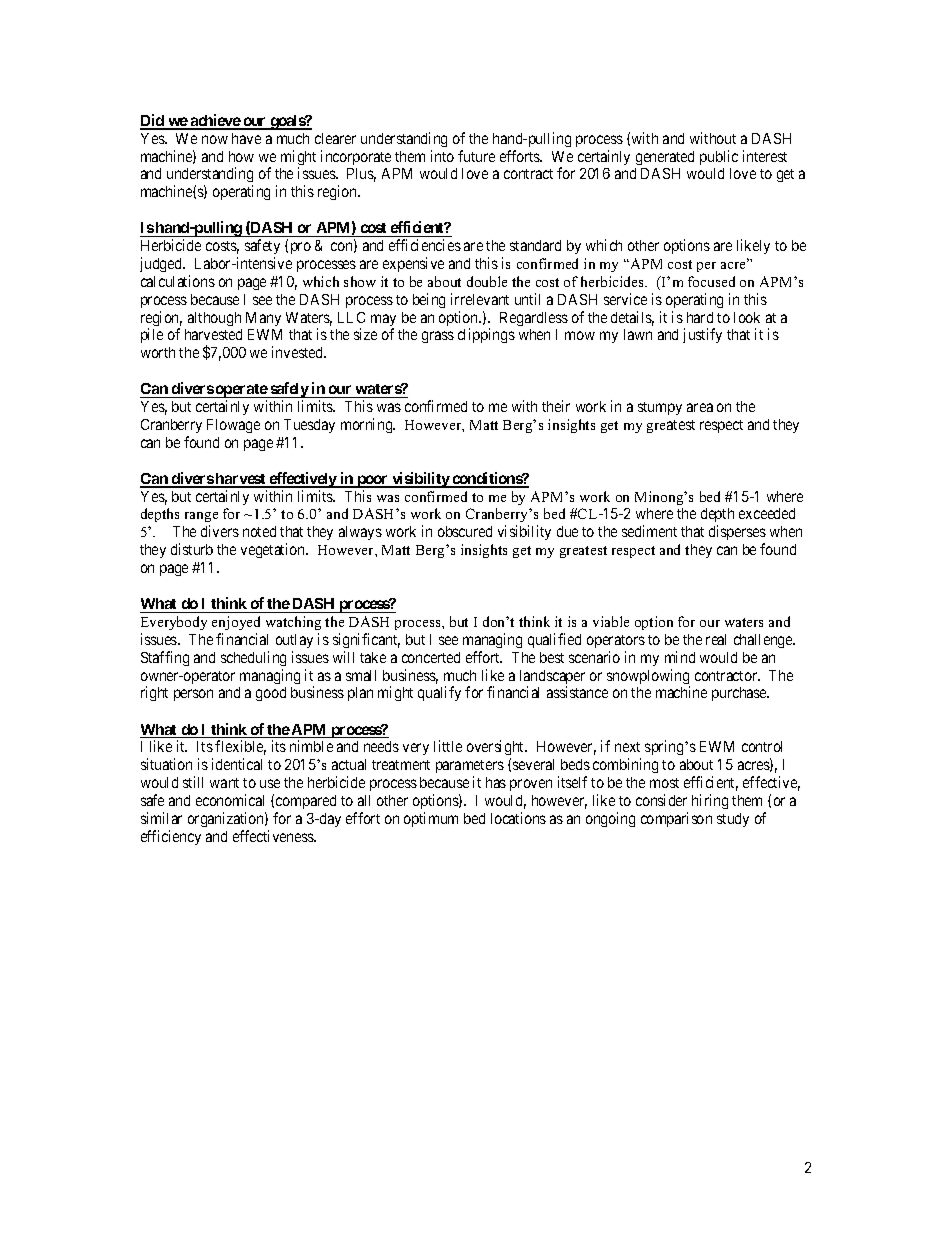  I want to click on poor, so click(373, 481).
